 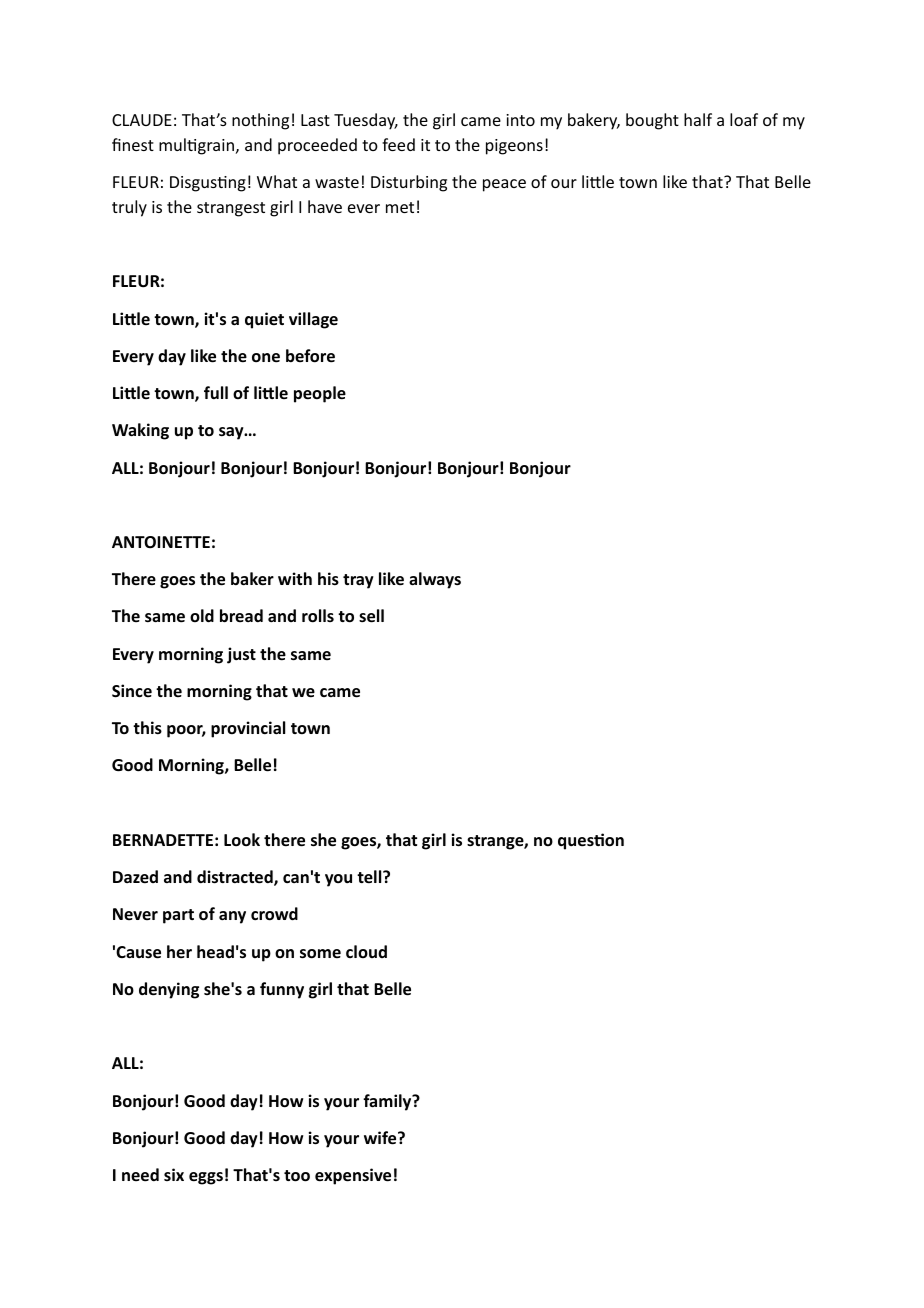 What do you see at coordinates (366, 951) in the screenshot?
I see `cloud` at bounding box center [366, 951].
